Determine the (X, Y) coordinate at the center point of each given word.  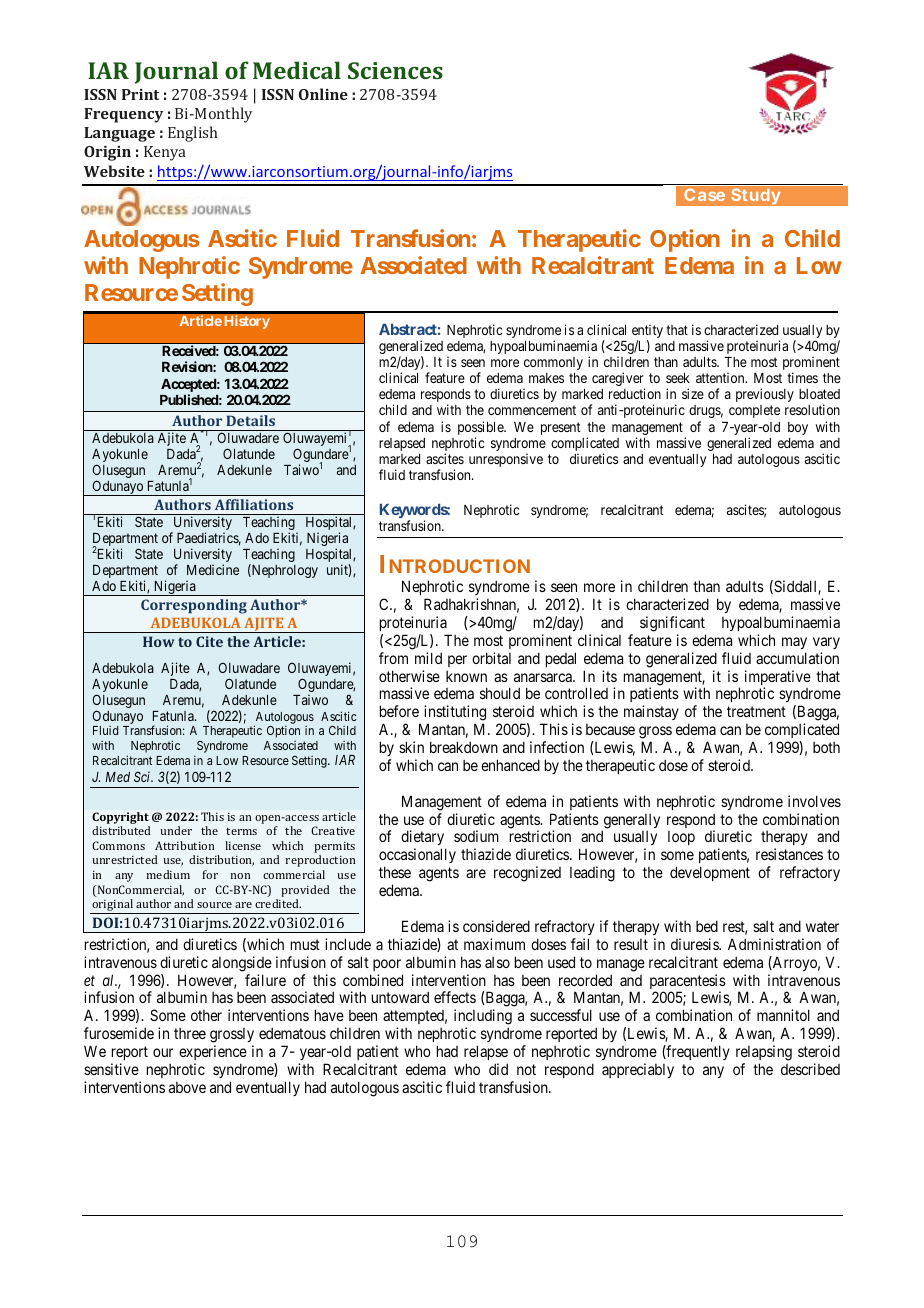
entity (647, 332)
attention (721, 377)
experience (213, 1052)
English (193, 134)
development (710, 873)
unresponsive (506, 460)
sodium (476, 836)
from (393, 658)
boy (798, 428)
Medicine (213, 569)
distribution (221, 860)
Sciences (395, 70)
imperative (778, 679)
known (466, 676)
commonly (553, 363)
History (247, 322)
